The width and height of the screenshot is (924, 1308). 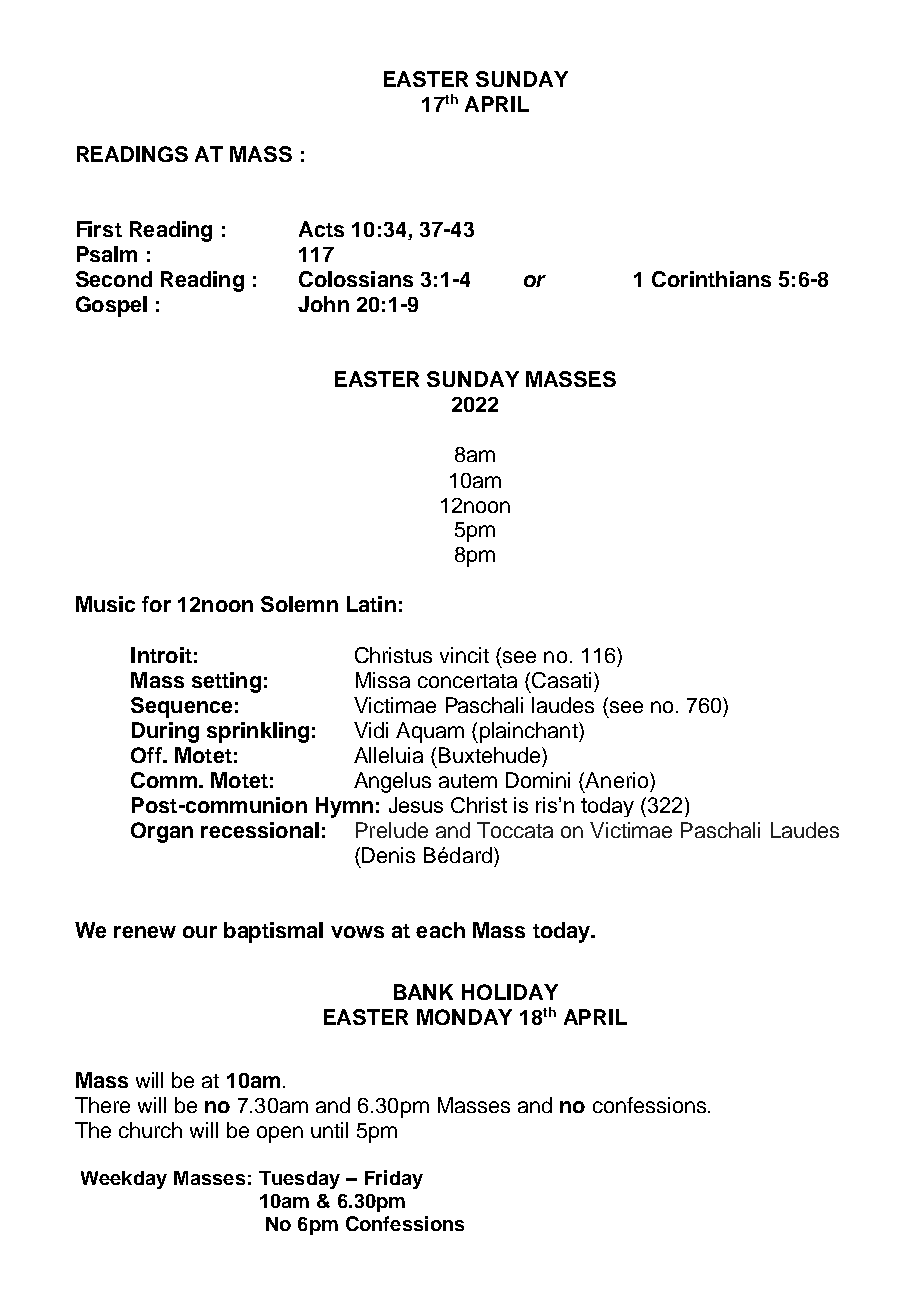 What do you see at coordinates (371, 604) in the screenshot?
I see `Latin` at bounding box center [371, 604].
